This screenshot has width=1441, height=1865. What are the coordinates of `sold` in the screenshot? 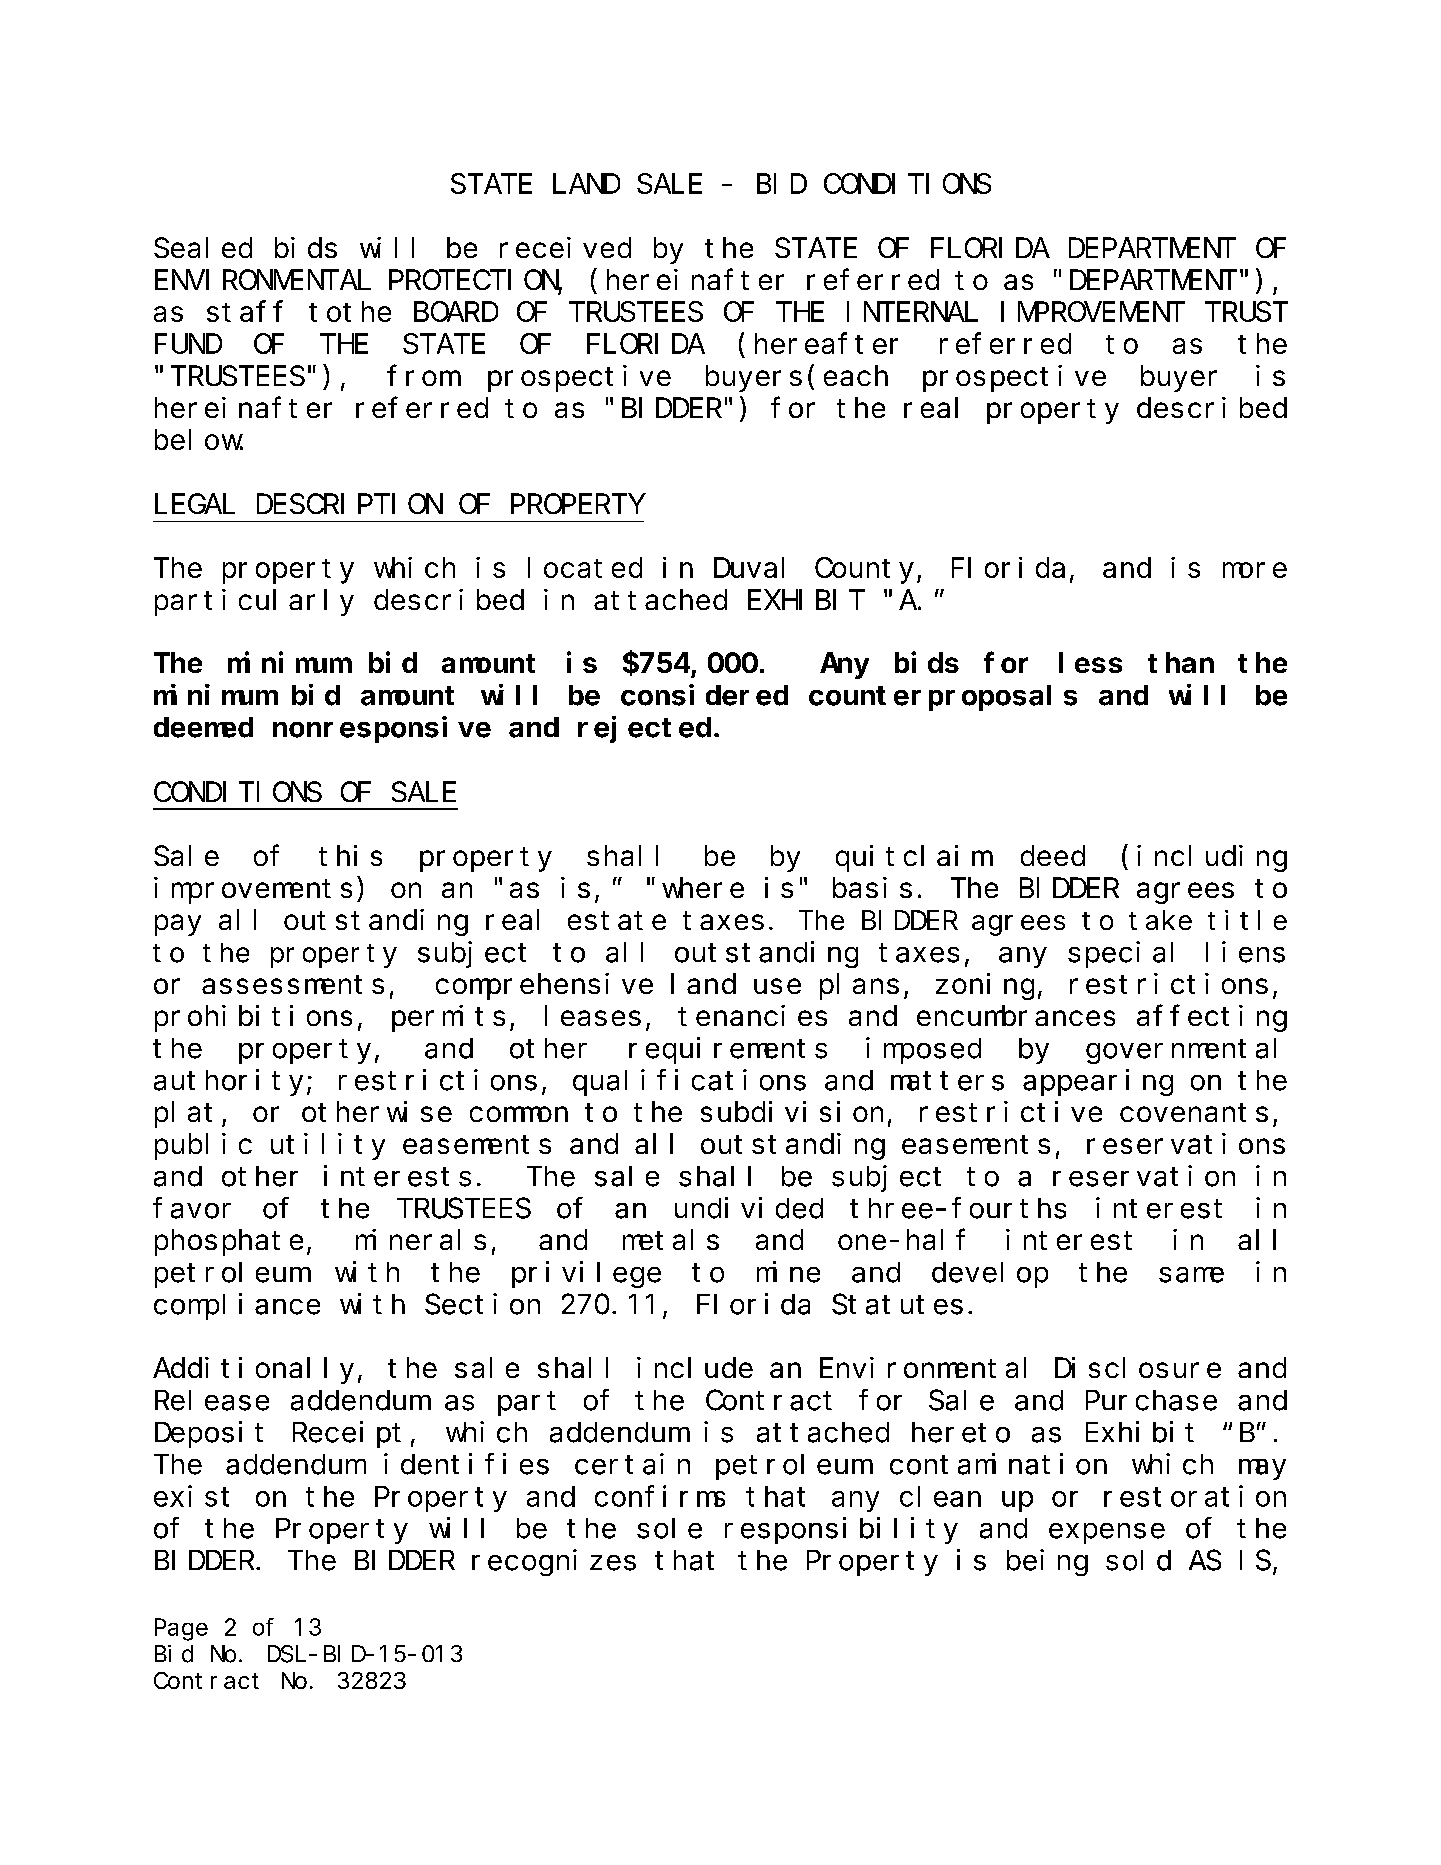 It's located at (1138, 1560).
